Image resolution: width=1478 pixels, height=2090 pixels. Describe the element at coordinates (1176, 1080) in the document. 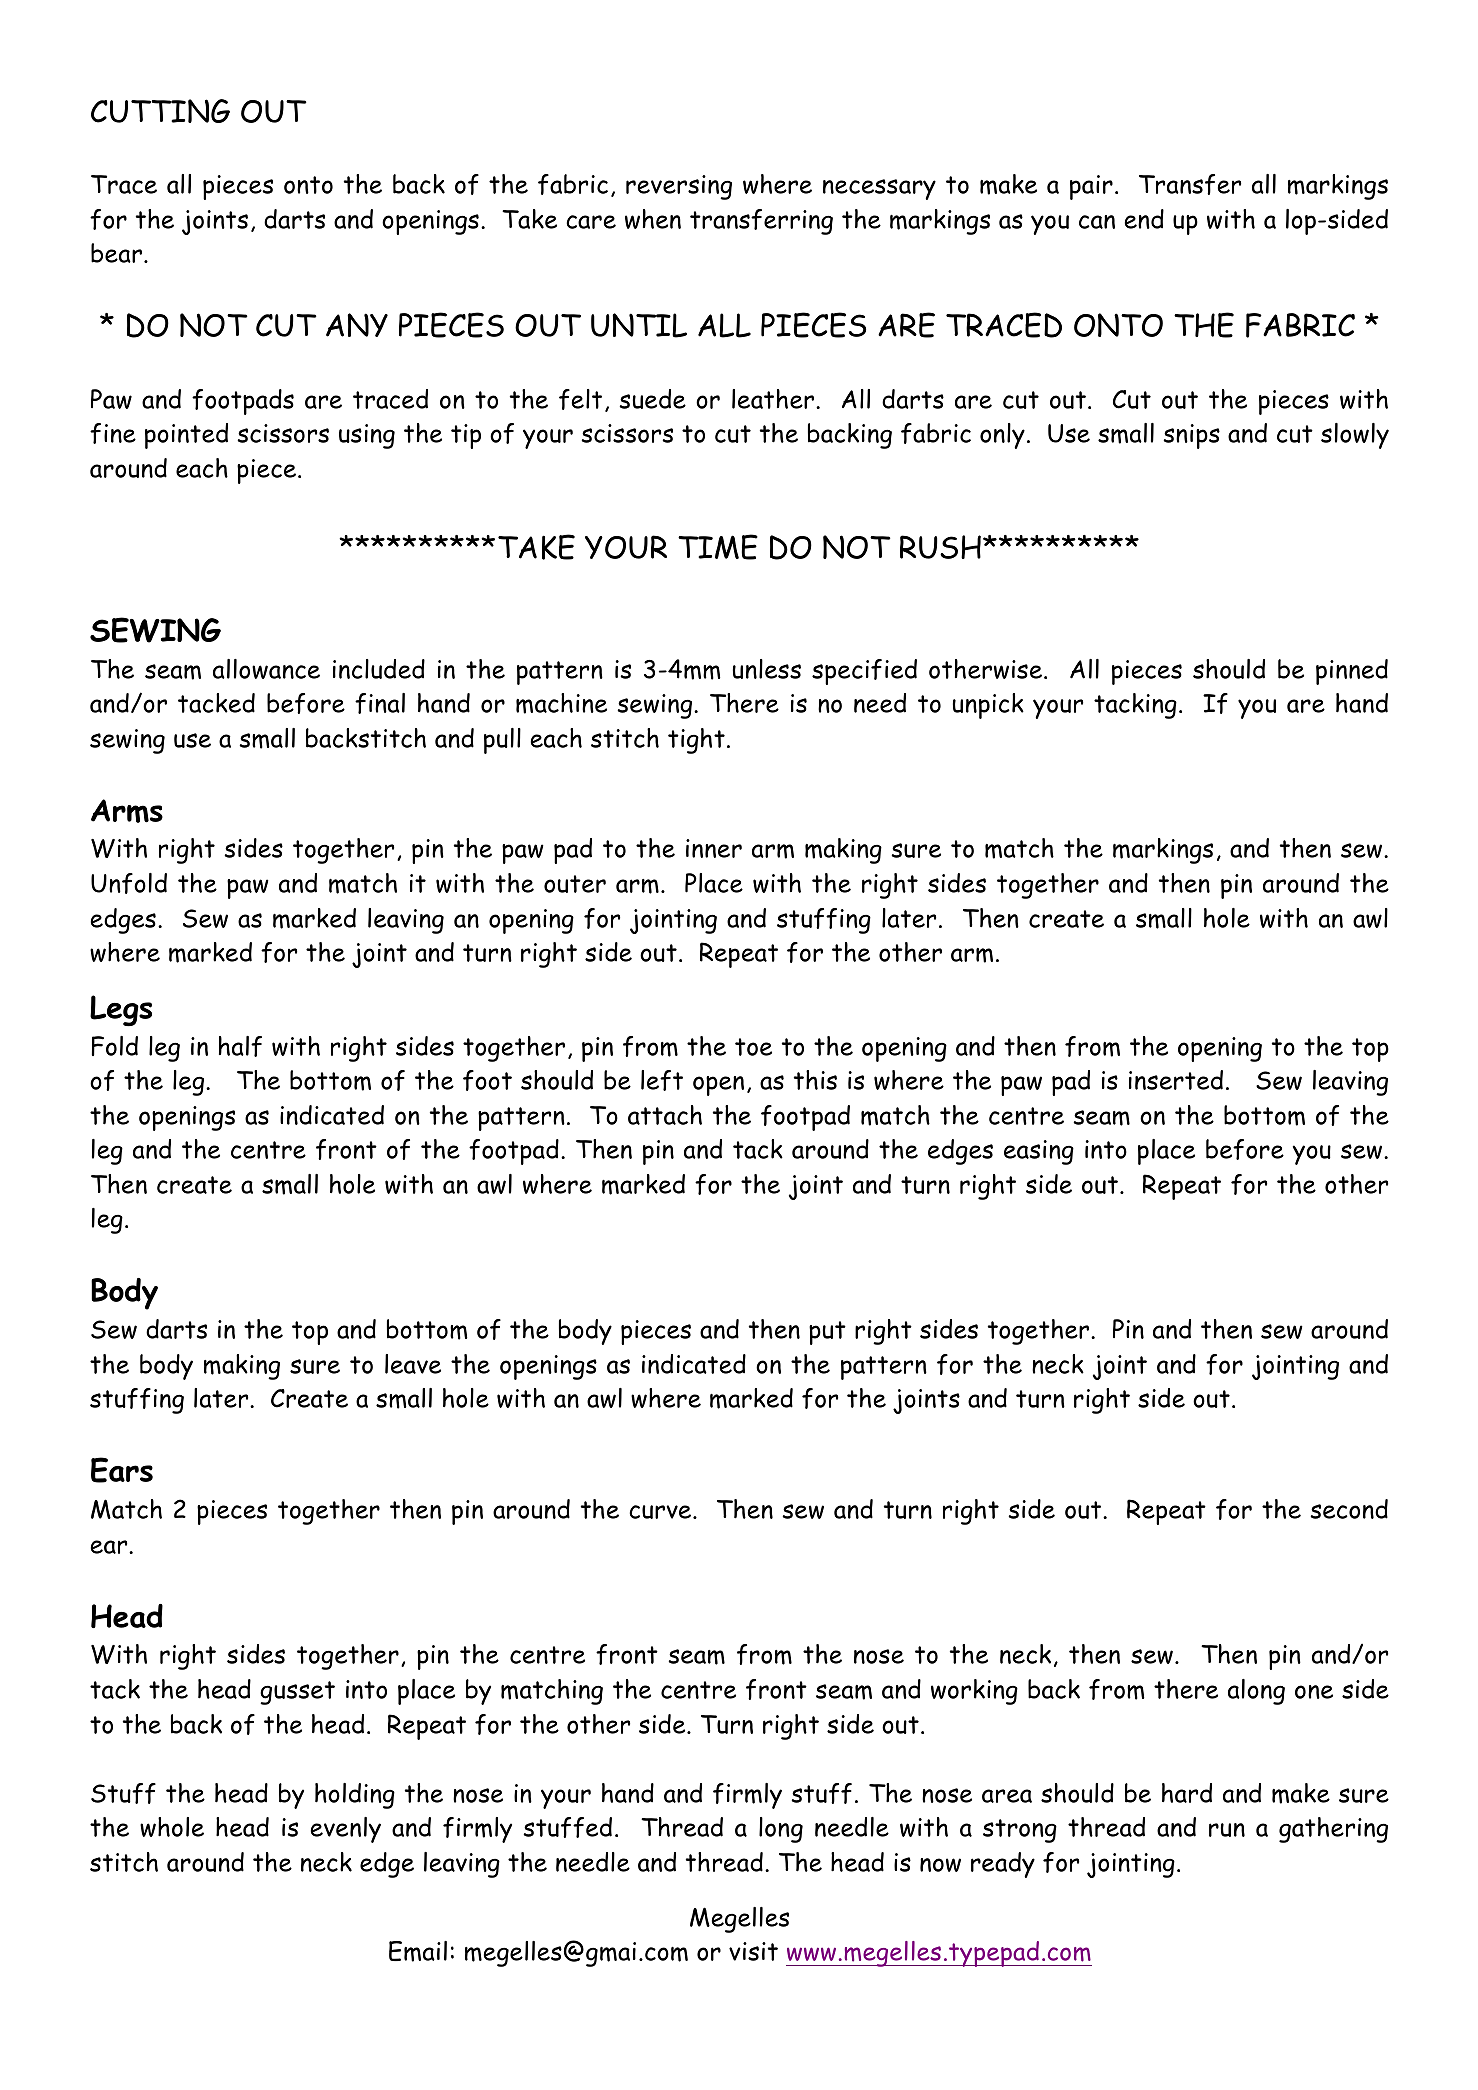

I see `inserted` at that location.
